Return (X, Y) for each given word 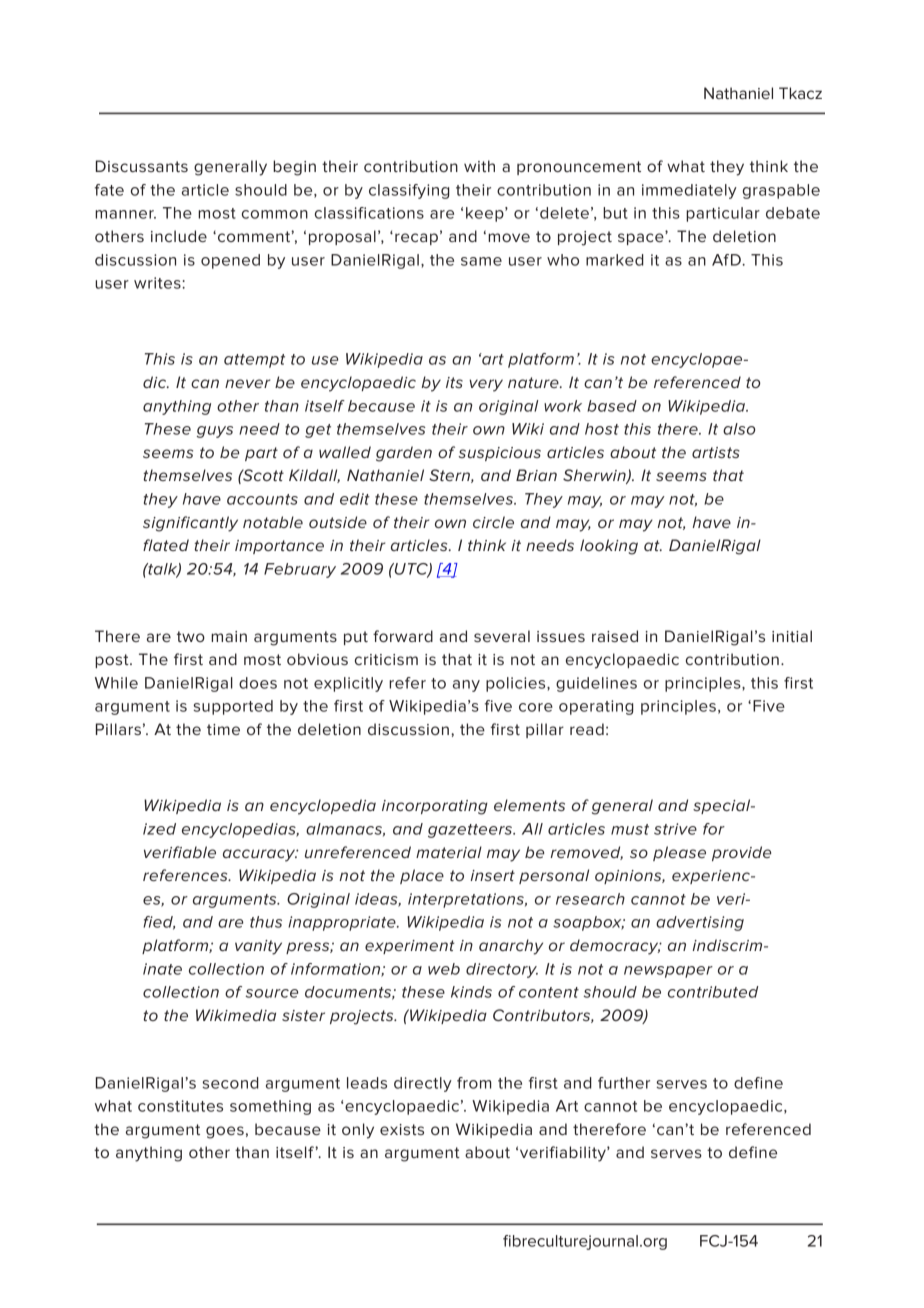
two (191, 636)
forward (403, 636)
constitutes (180, 1106)
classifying (409, 191)
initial (792, 636)
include (179, 236)
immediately (689, 191)
